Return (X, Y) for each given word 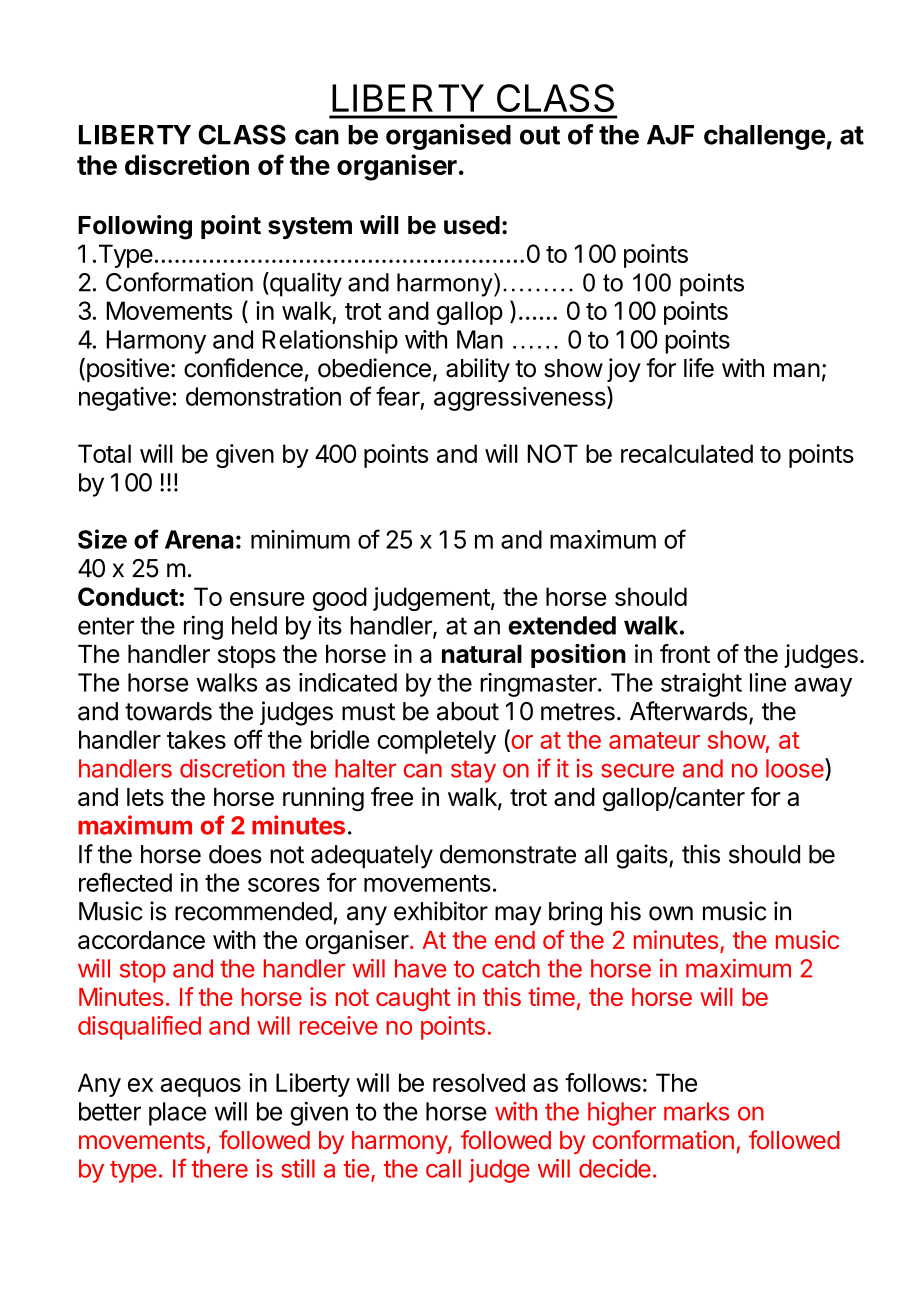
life (699, 368)
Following (135, 227)
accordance (141, 940)
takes (196, 739)
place (177, 1114)
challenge (765, 137)
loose (796, 768)
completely (436, 742)
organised (448, 137)
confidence (243, 368)
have (420, 968)
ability (478, 370)
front (685, 653)
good (340, 599)
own (671, 913)
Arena (199, 539)
